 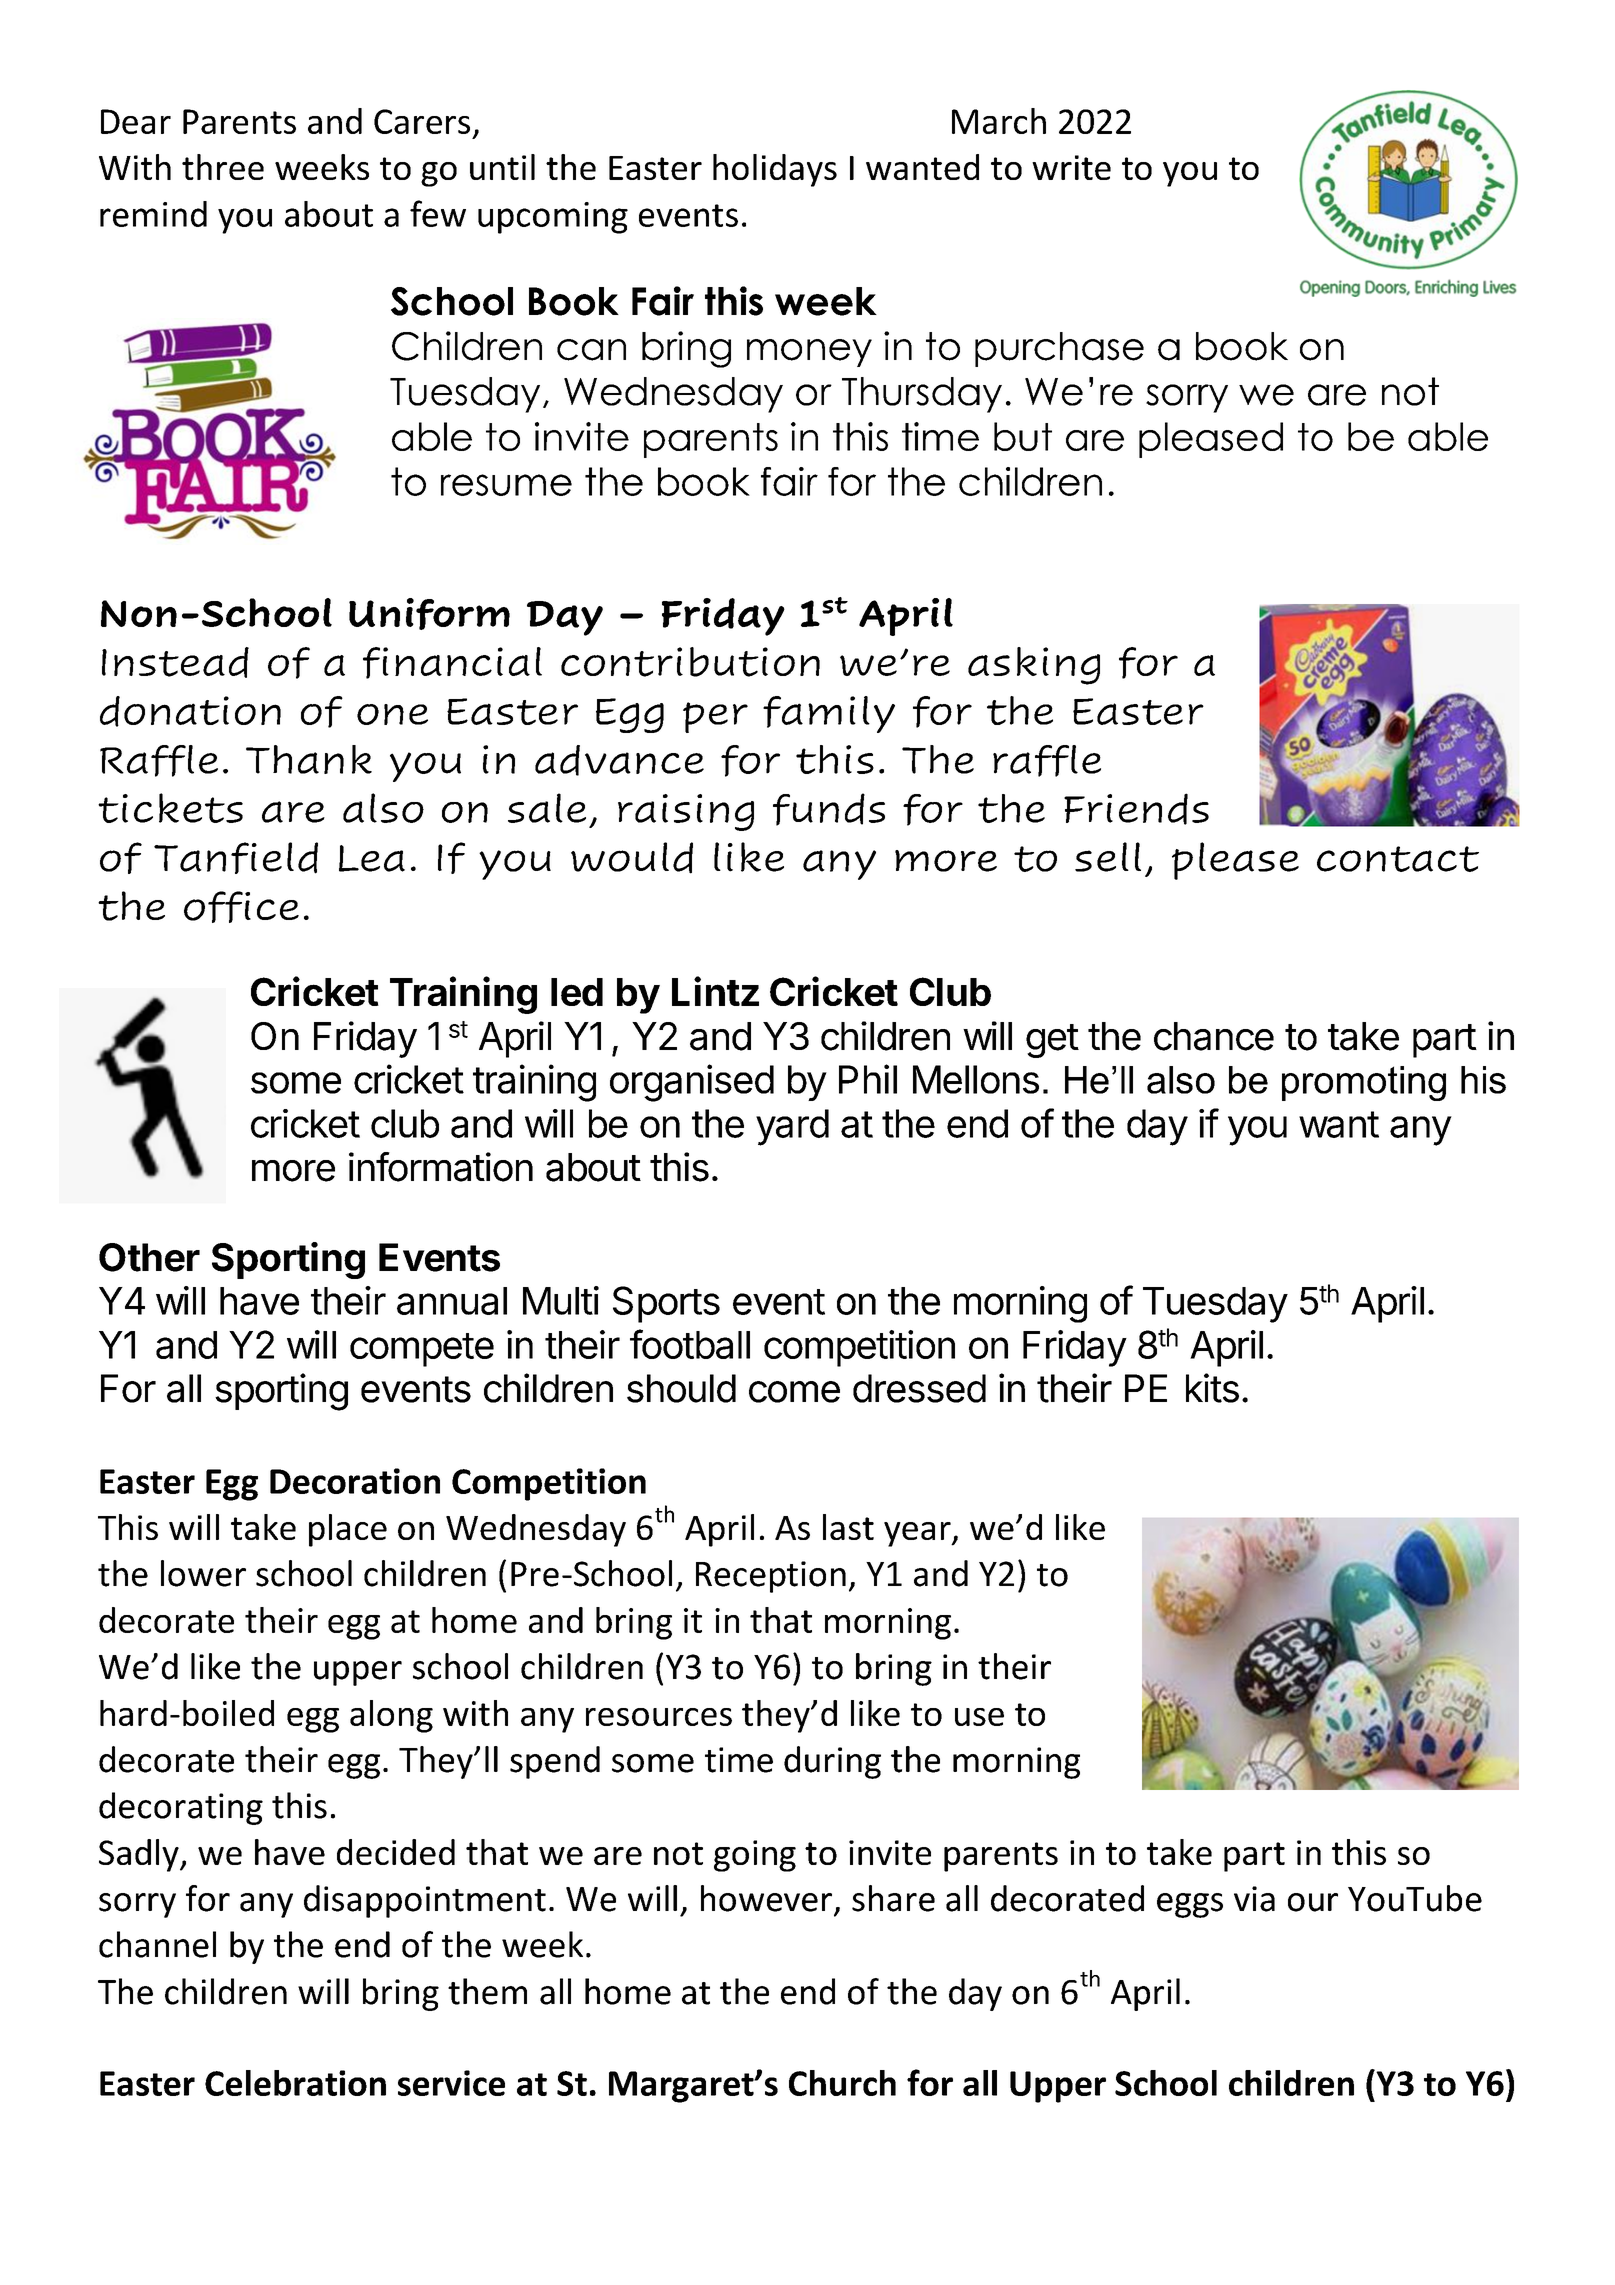 I want to click on write, so click(x=1071, y=167).
